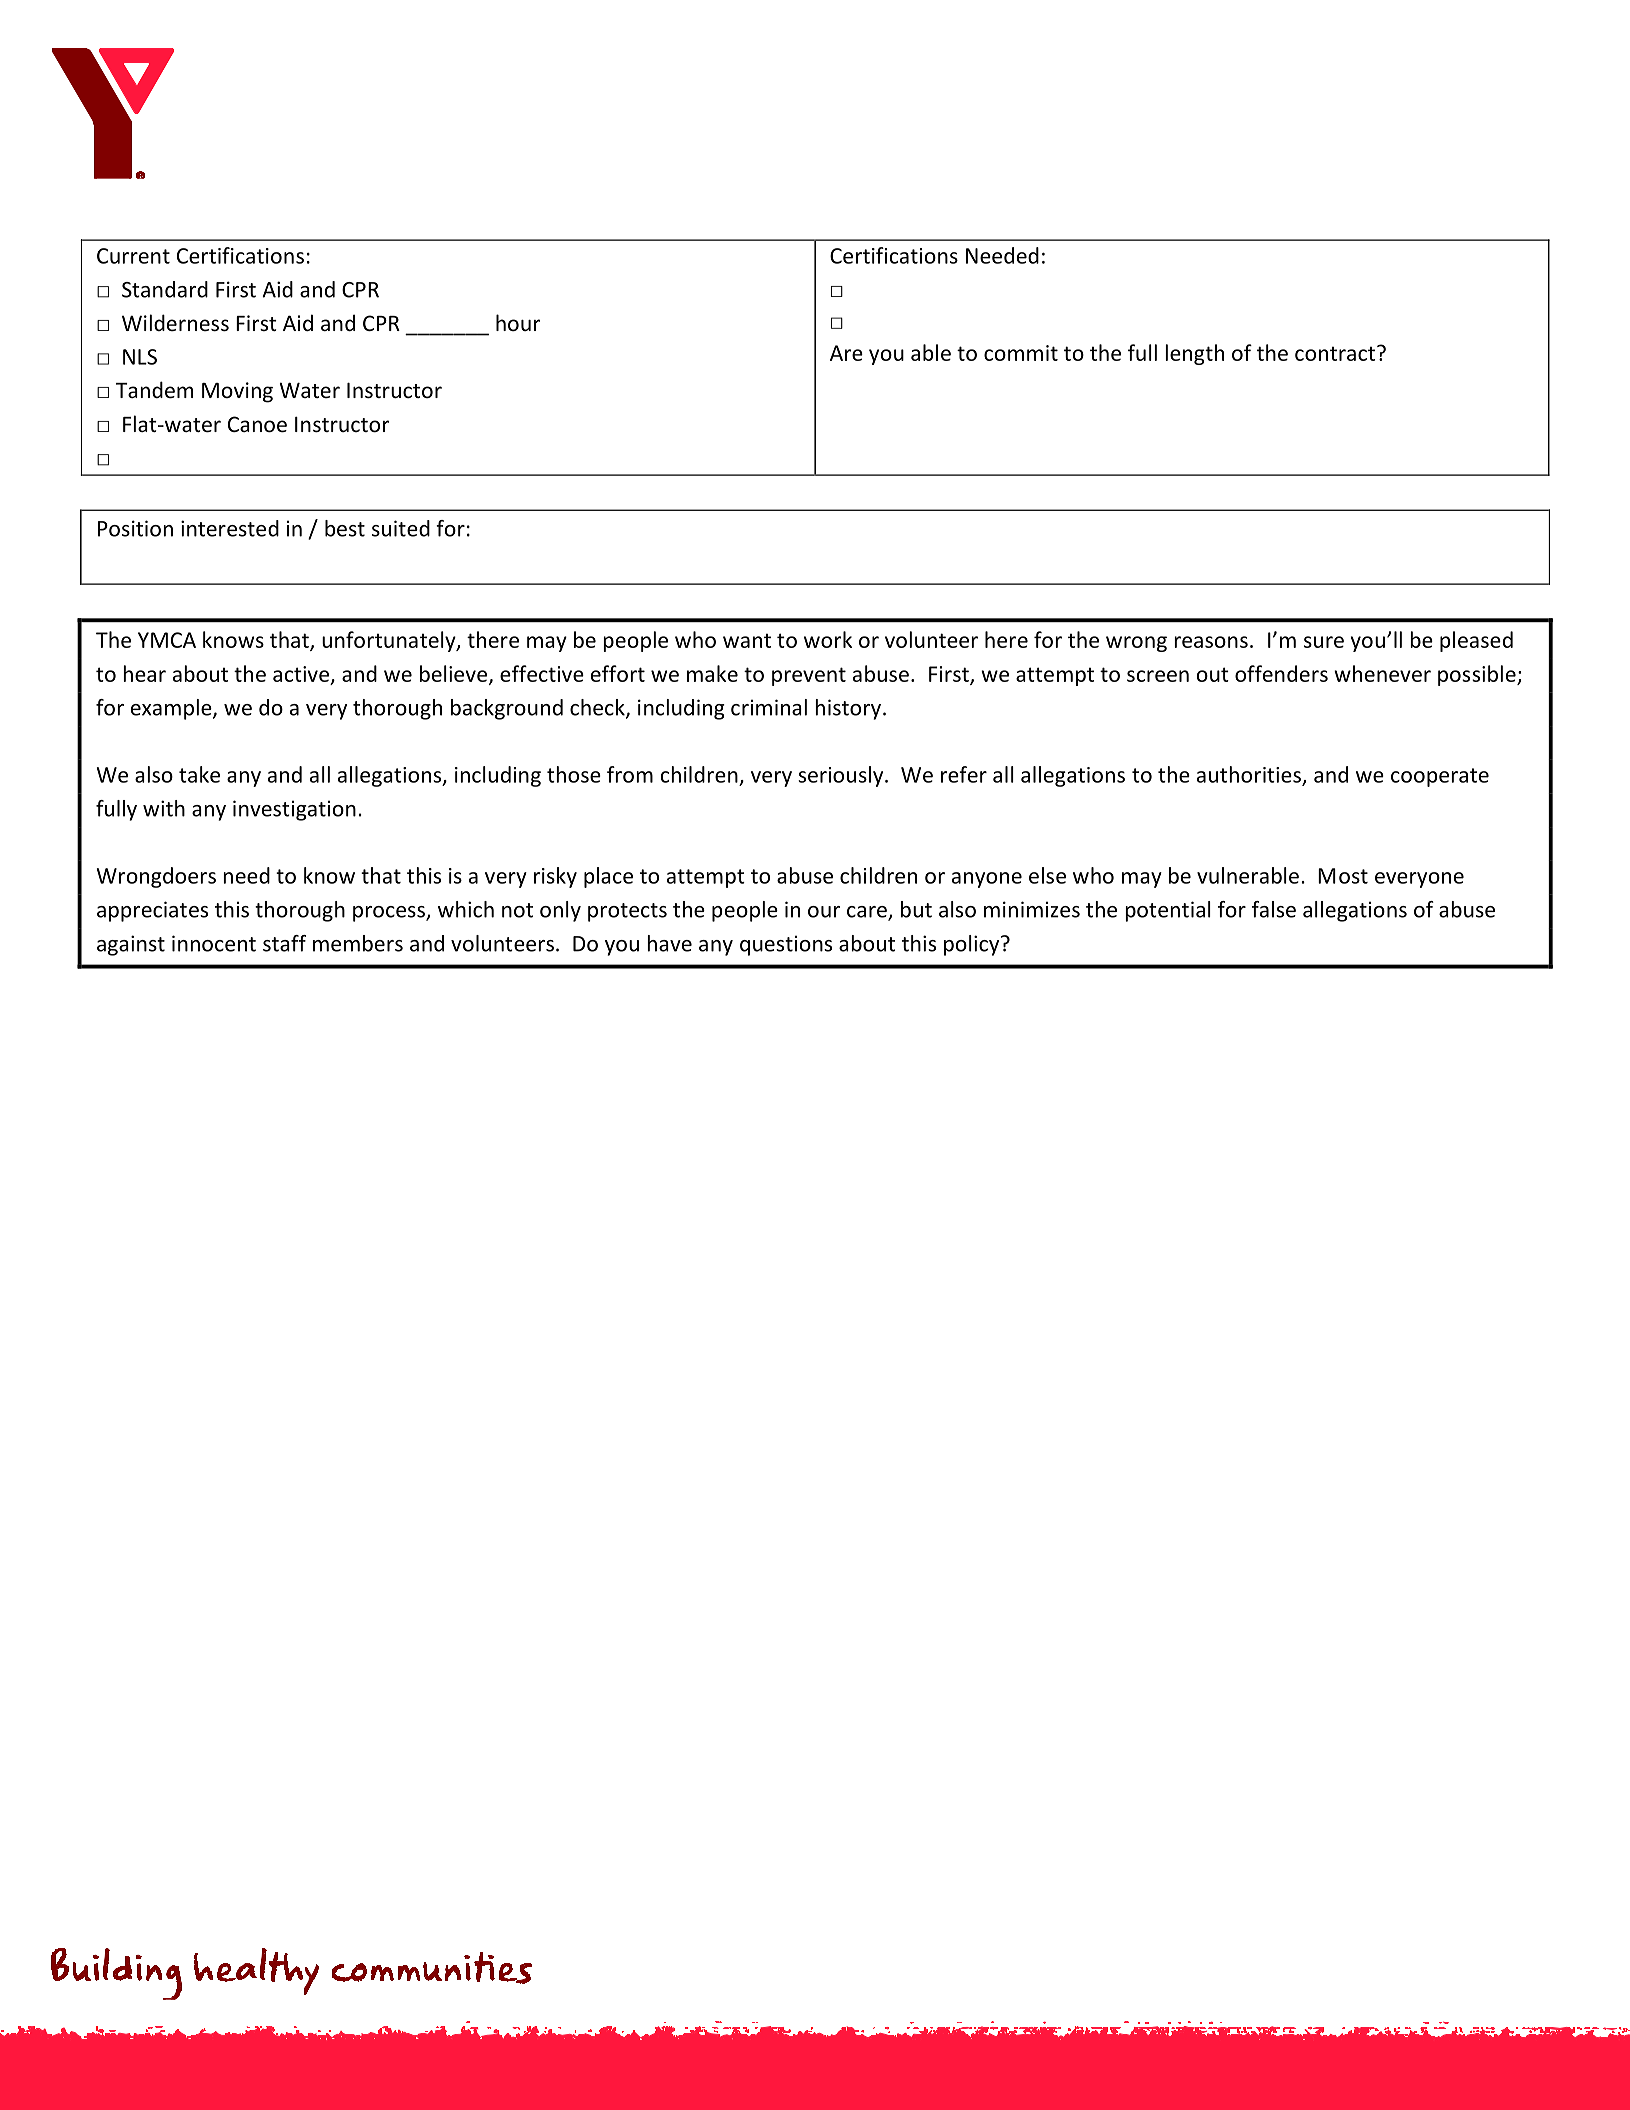 This page has height=2110, width=1630. What do you see at coordinates (769, 707) in the page?
I see `criminal` at bounding box center [769, 707].
